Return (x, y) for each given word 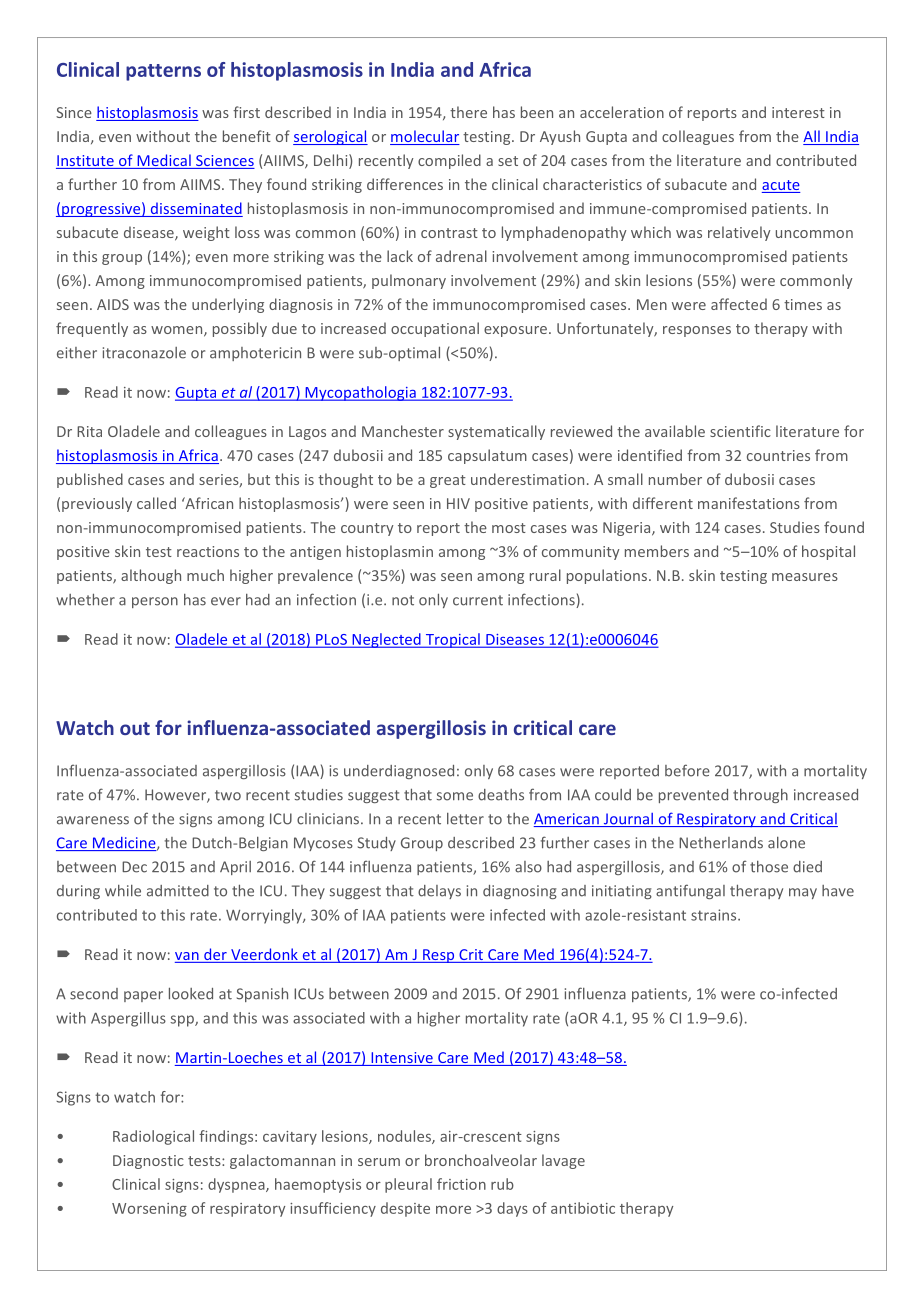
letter (465, 819)
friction (461, 1184)
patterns (163, 72)
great (448, 481)
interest (798, 112)
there (468, 112)
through (760, 796)
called (156, 503)
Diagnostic (148, 1162)
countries (778, 455)
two (228, 795)
